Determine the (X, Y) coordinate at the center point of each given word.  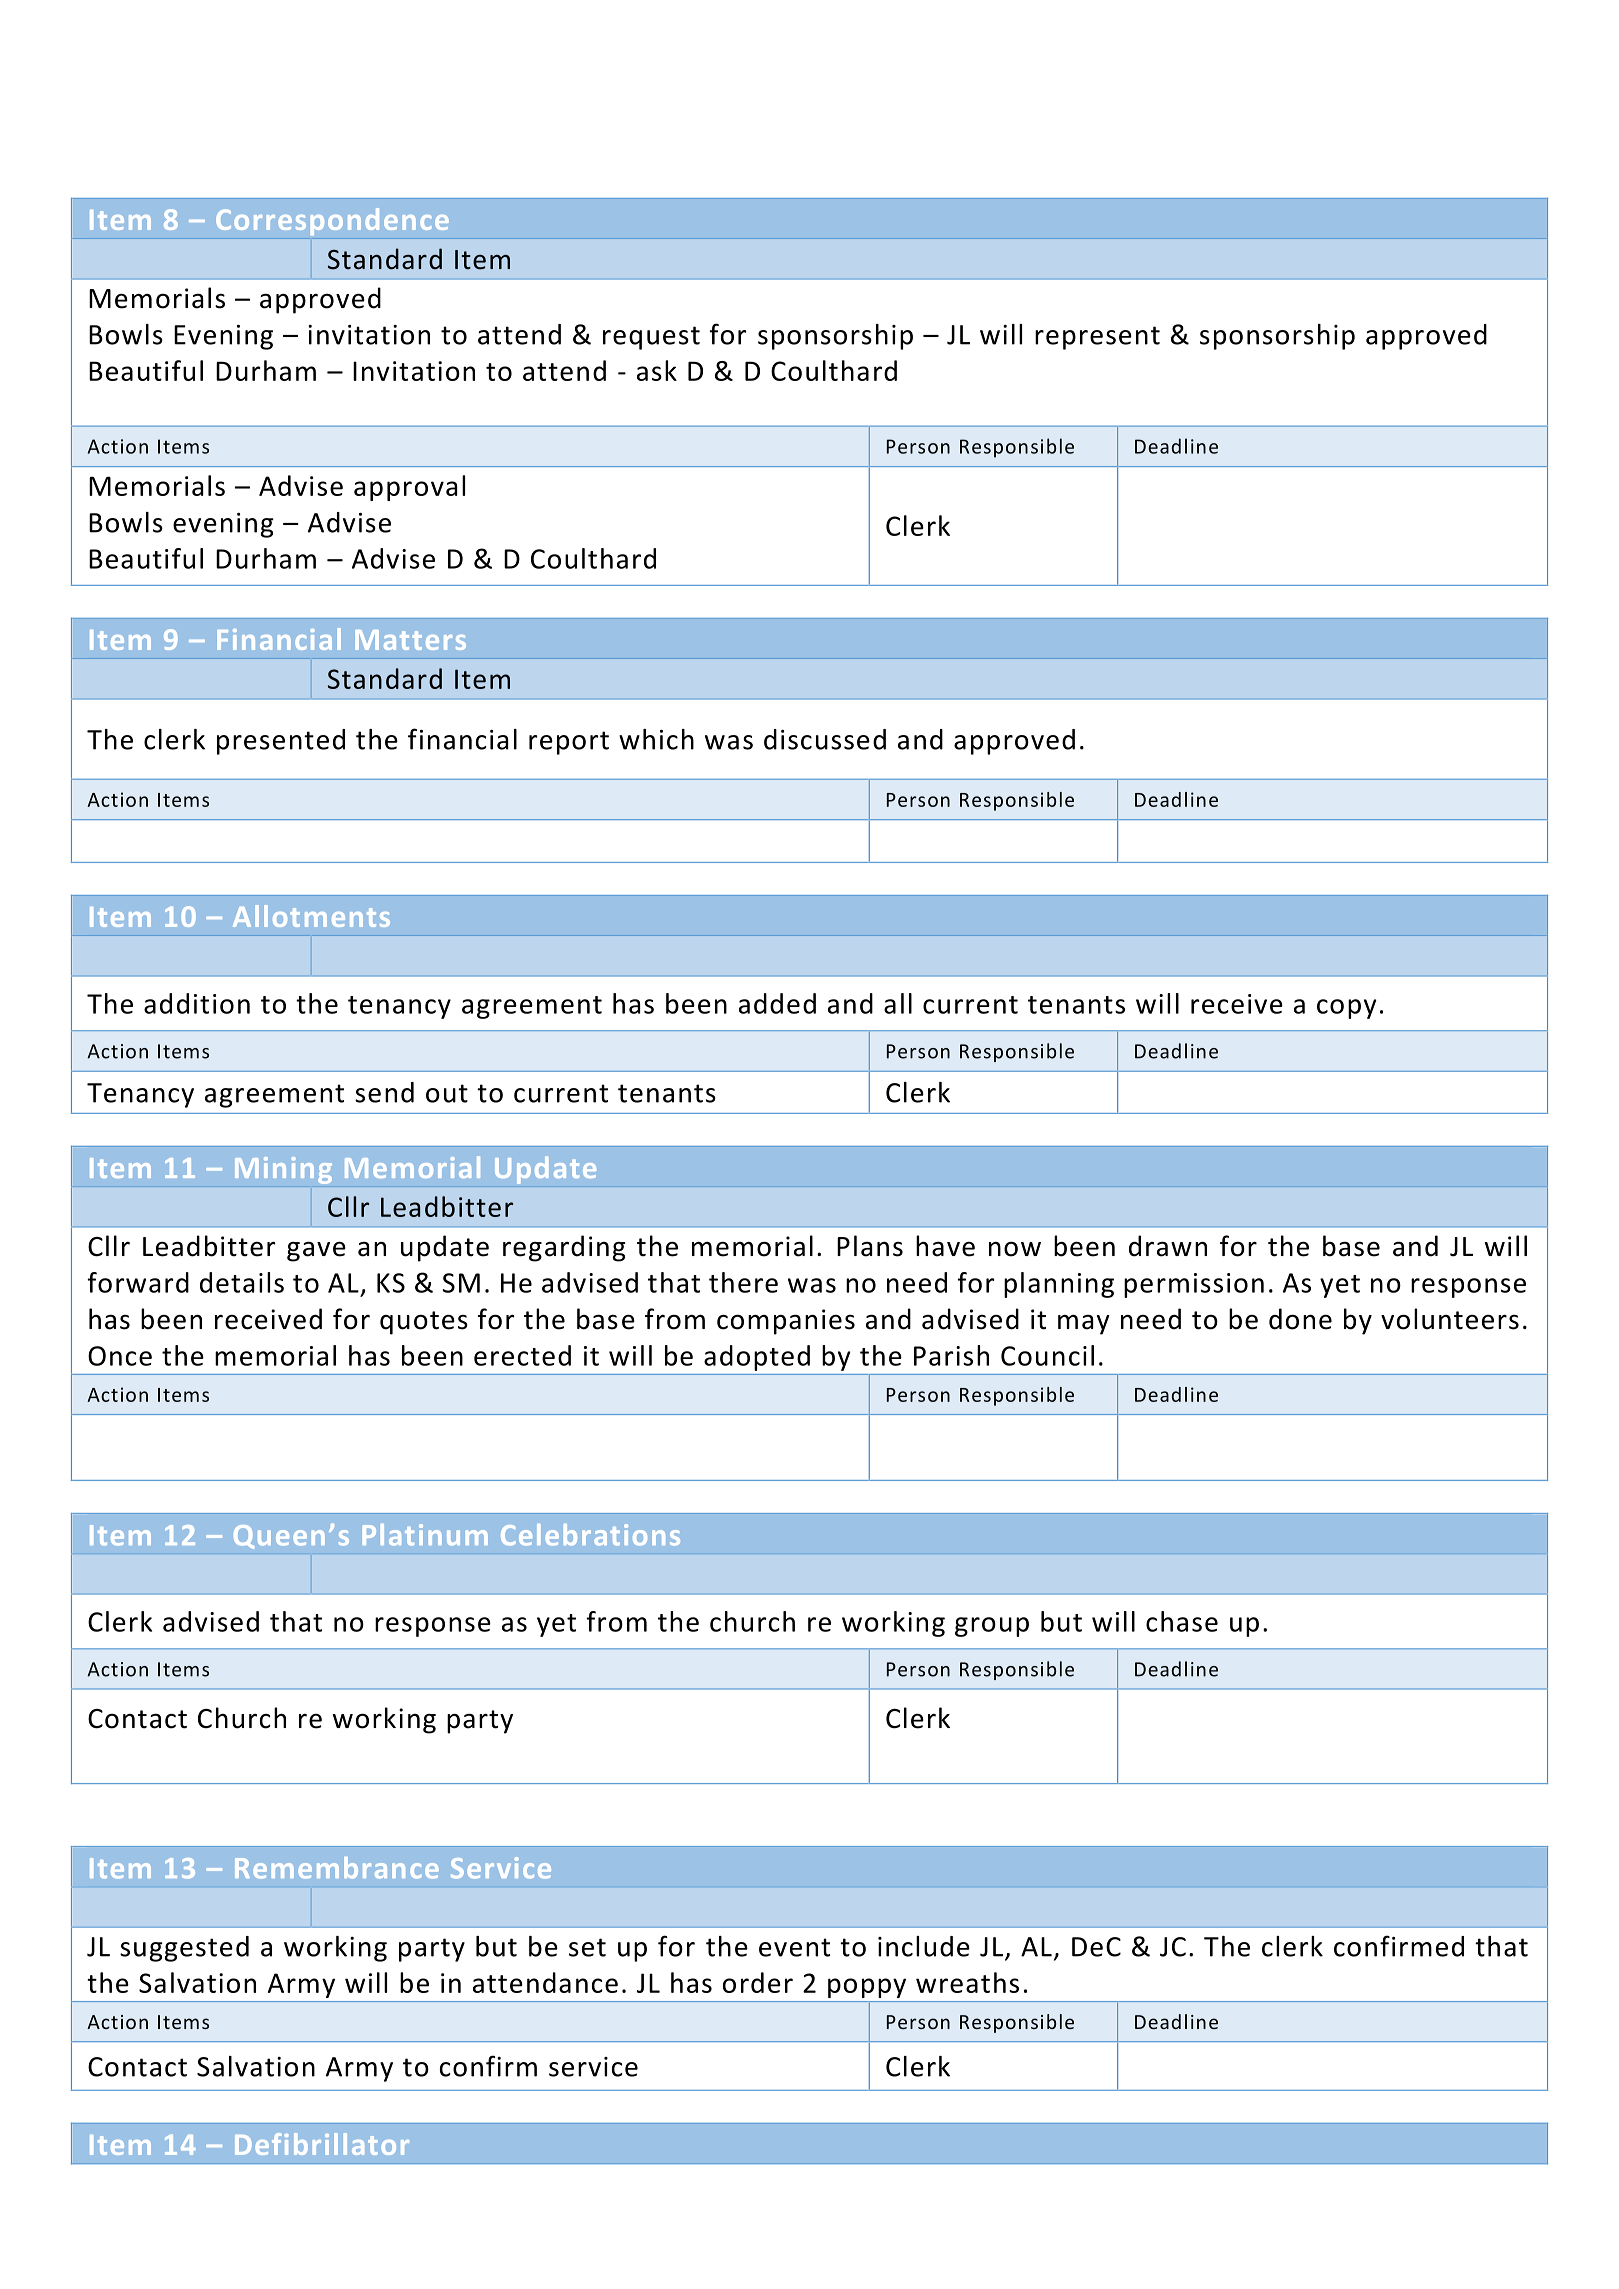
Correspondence (332, 221)
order (758, 1982)
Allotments (311, 916)
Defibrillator (322, 2144)
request (651, 338)
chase (1182, 1621)
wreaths (967, 1982)
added (777, 1003)
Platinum (425, 1535)
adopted (757, 1358)
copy (1346, 1009)
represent (1097, 338)
